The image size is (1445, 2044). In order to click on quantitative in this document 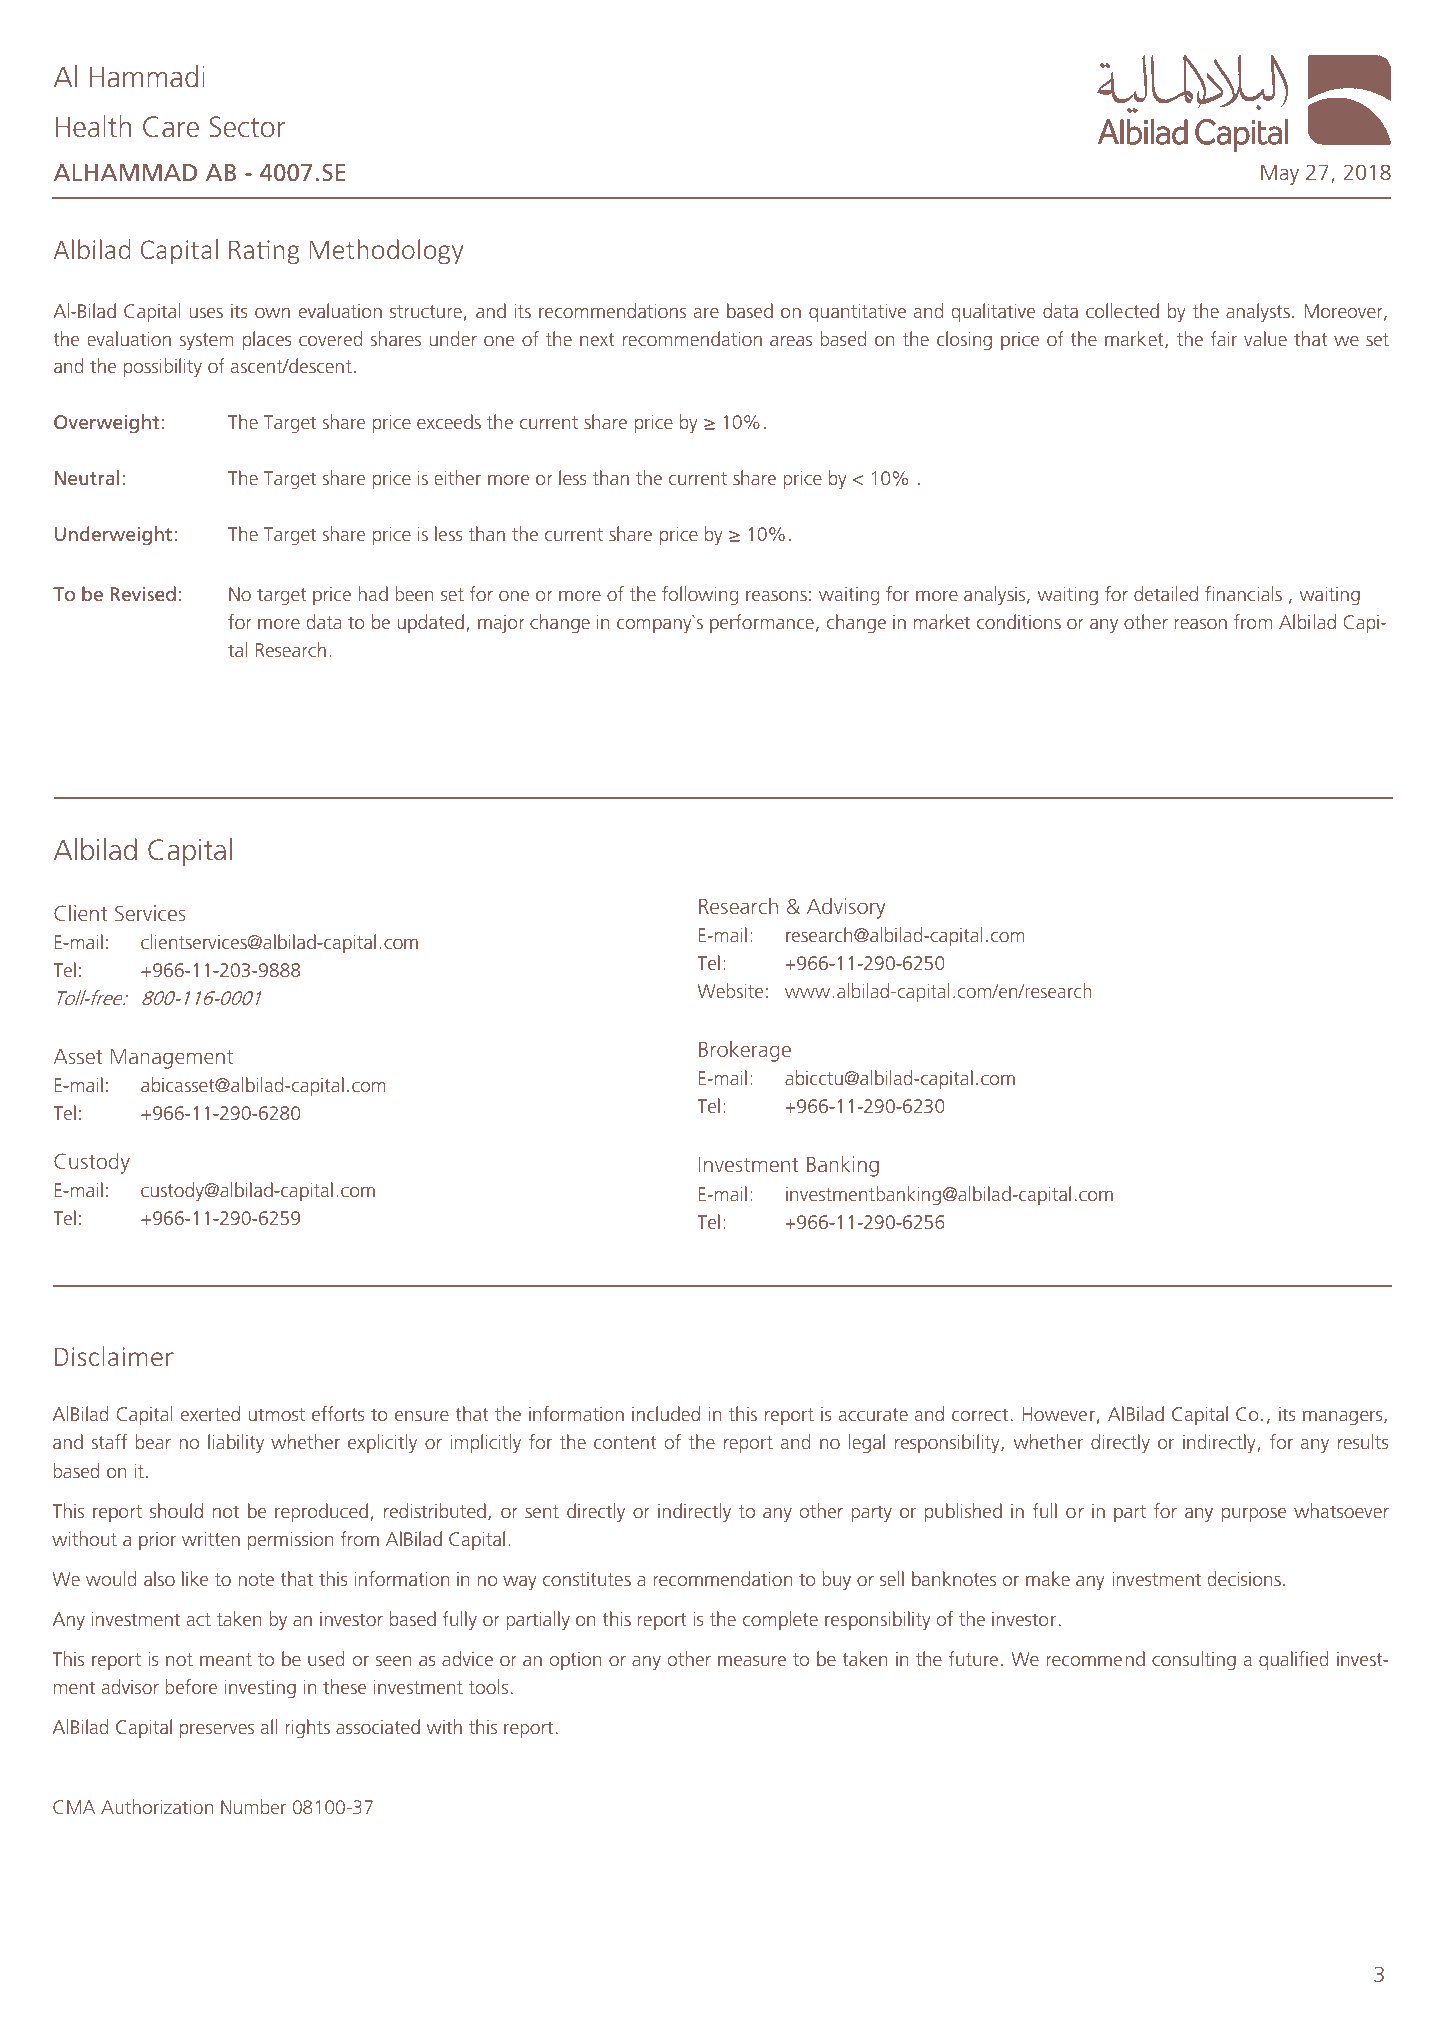, I will do `click(857, 313)`.
